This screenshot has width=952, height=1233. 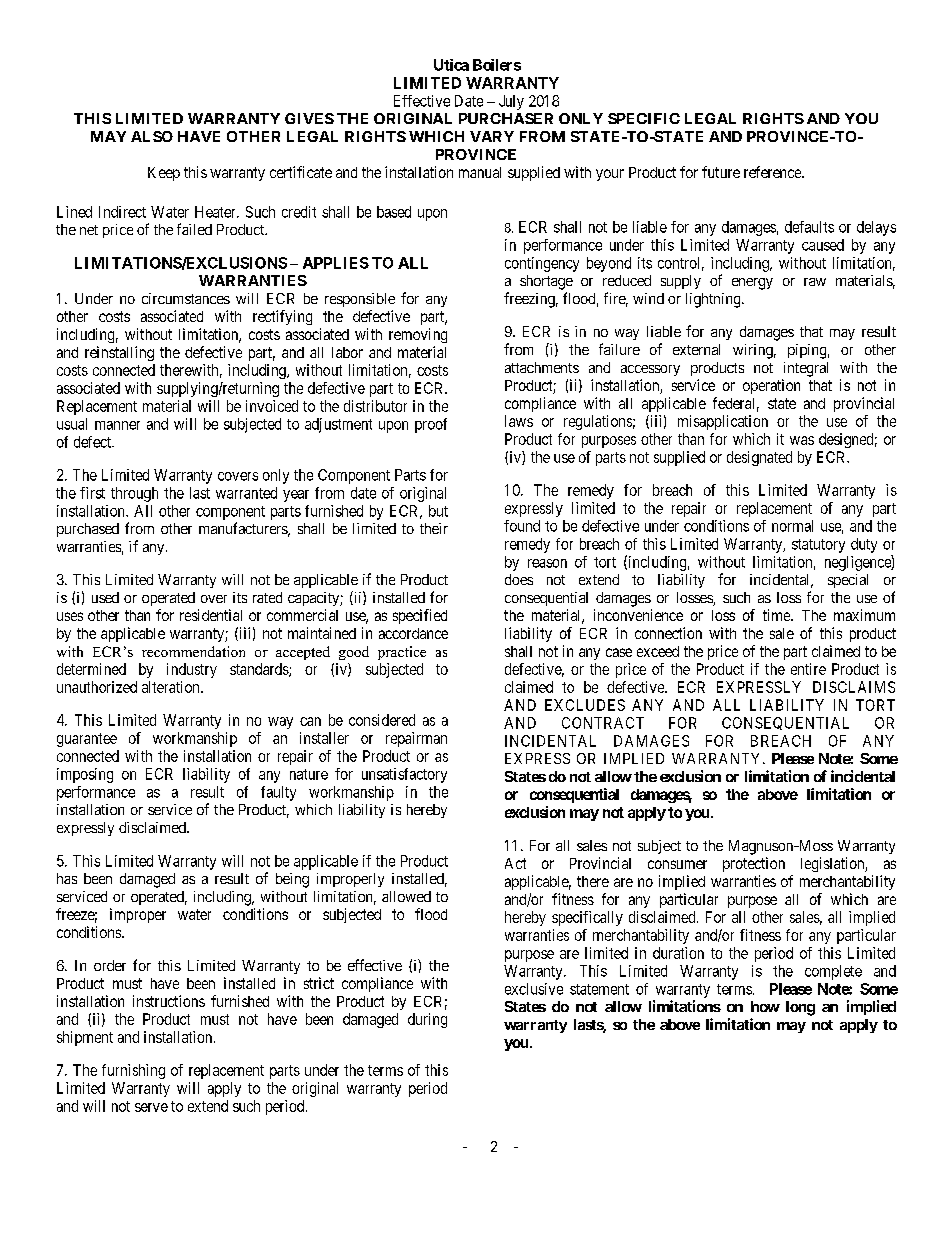 What do you see at coordinates (119, 353) in the screenshot?
I see `reinstalling` at bounding box center [119, 353].
